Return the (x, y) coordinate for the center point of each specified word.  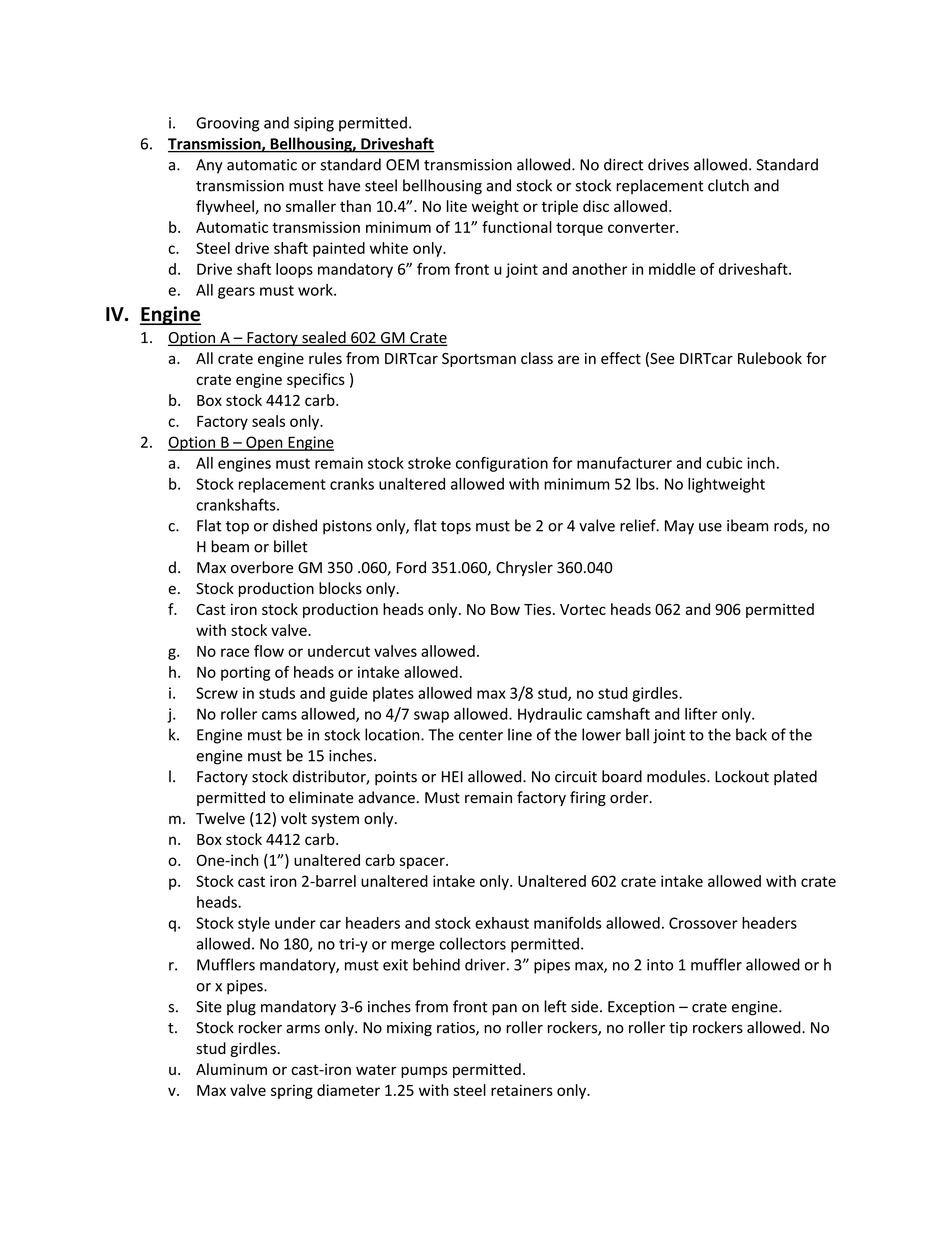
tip (678, 1029)
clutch (728, 185)
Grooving (227, 124)
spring (292, 1091)
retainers (522, 1090)
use (710, 527)
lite (457, 206)
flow (269, 651)
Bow (505, 609)
